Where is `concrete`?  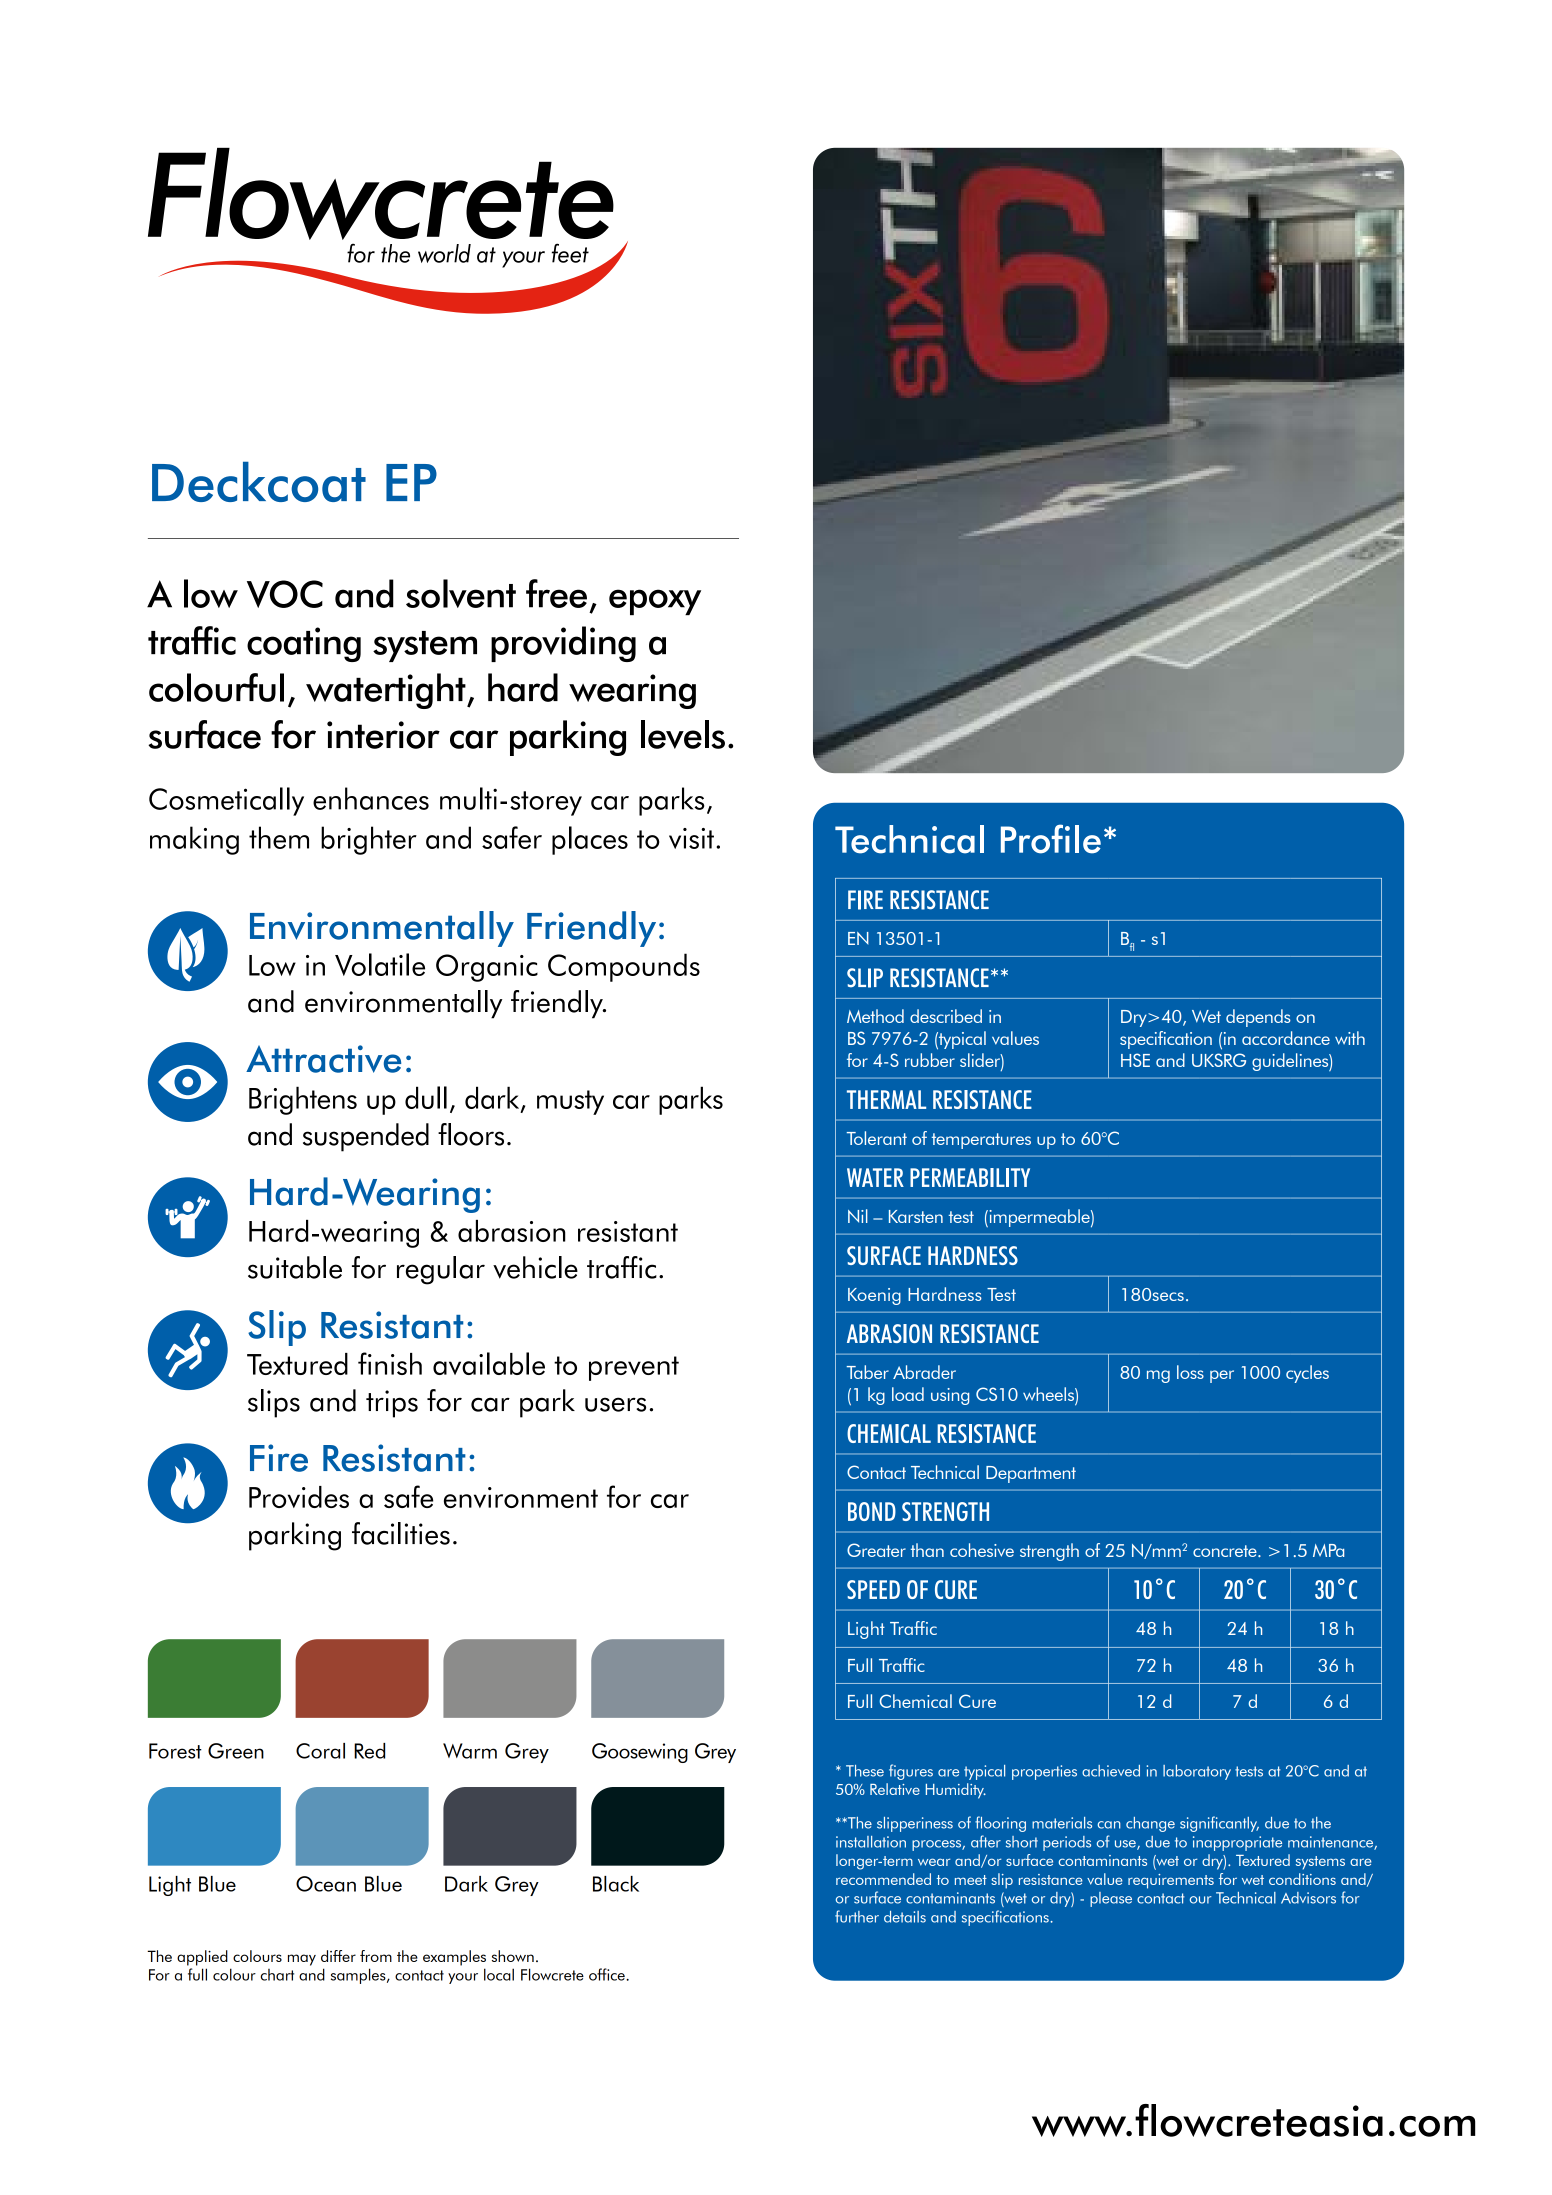
concrete is located at coordinates (1226, 1551).
